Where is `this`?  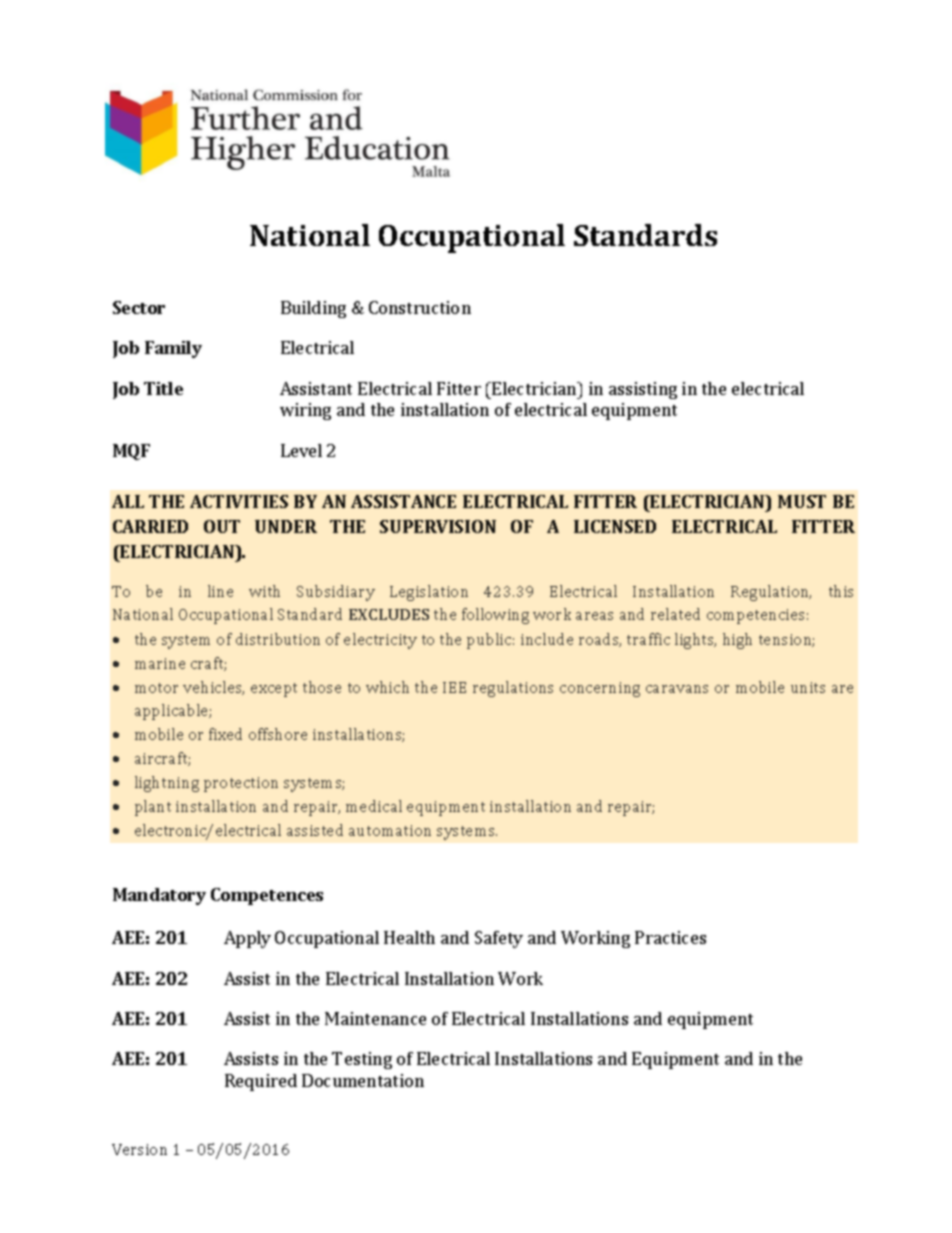
this is located at coordinates (841, 591).
